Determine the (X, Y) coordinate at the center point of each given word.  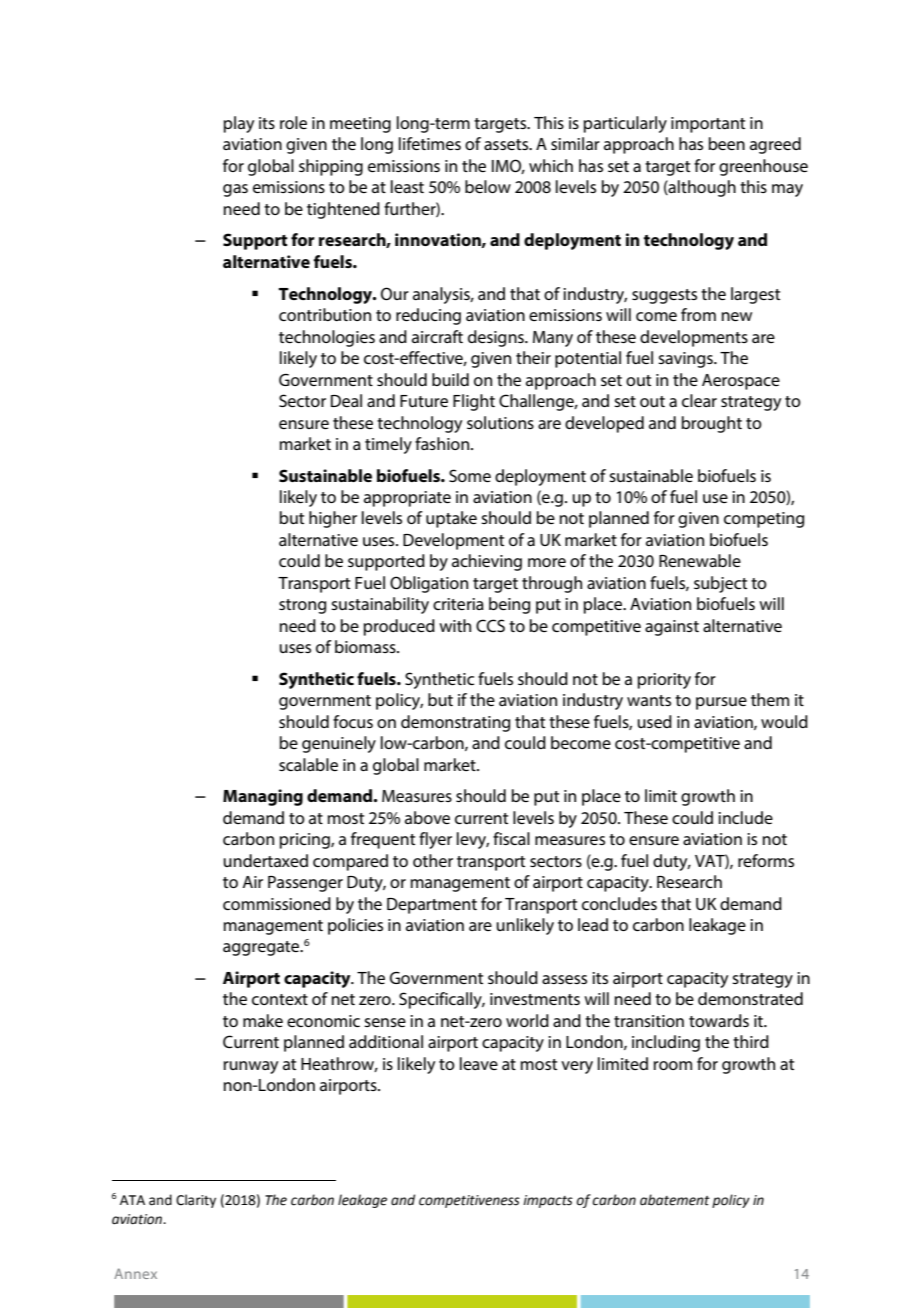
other (433, 860)
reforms (766, 860)
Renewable (700, 560)
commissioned (277, 903)
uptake (451, 519)
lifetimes (430, 143)
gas (235, 190)
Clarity (196, 1201)
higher (333, 519)
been (726, 143)
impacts (548, 1201)
